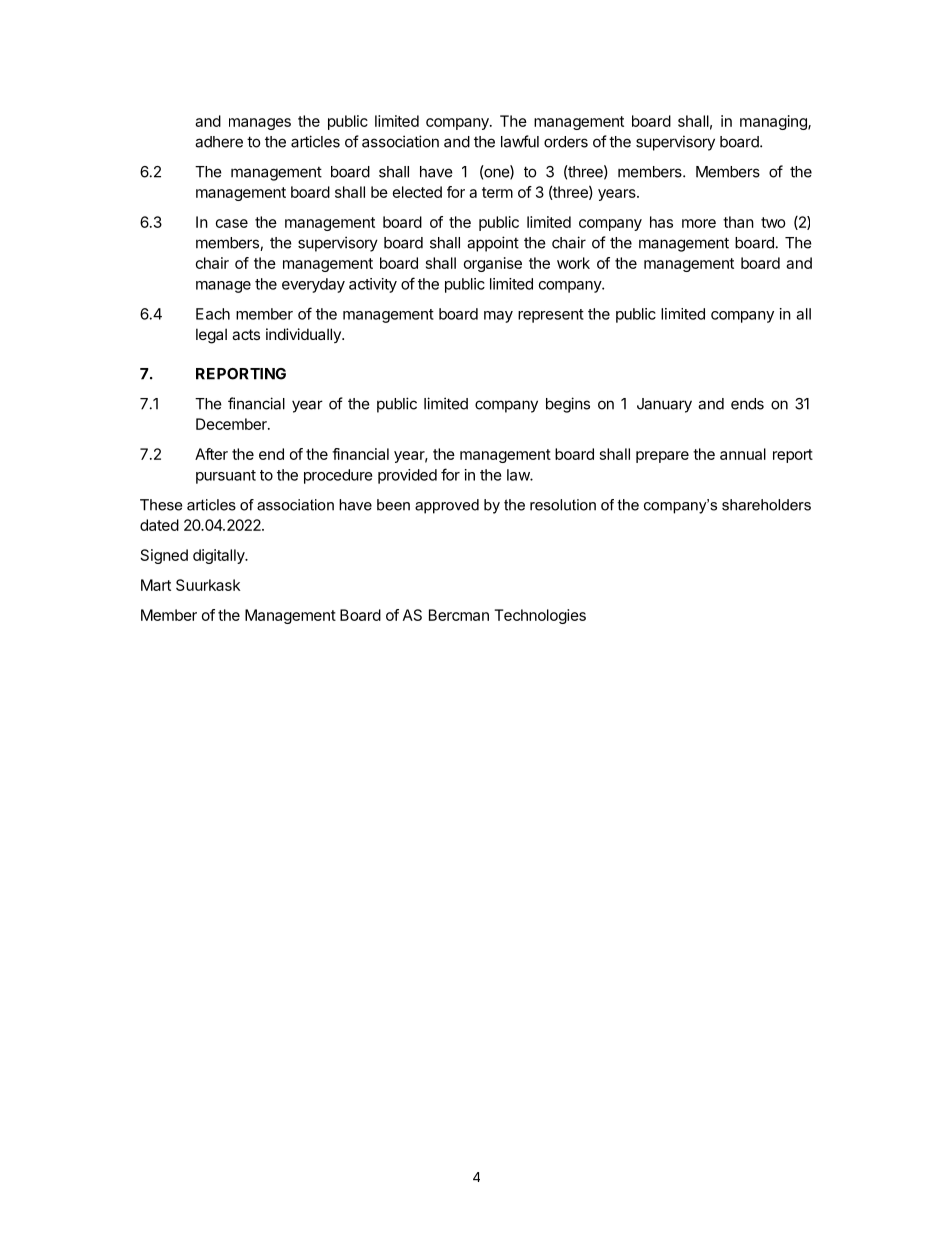 The height and width of the screenshot is (1233, 952). What do you see at coordinates (662, 457) in the screenshot?
I see `prepare` at bounding box center [662, 457].
